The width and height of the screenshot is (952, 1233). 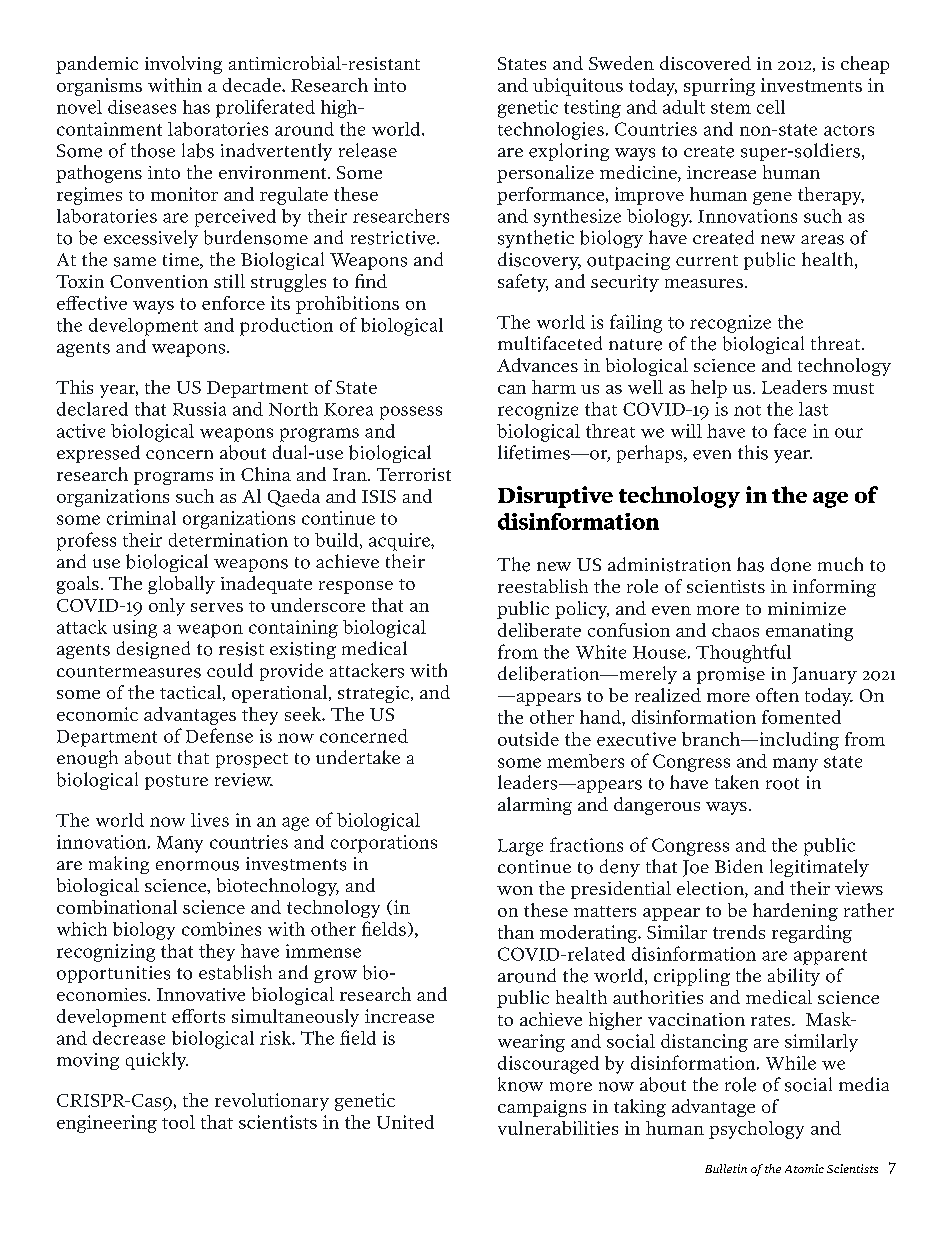 I want to click on technologies, so click(x=551, y=131).
